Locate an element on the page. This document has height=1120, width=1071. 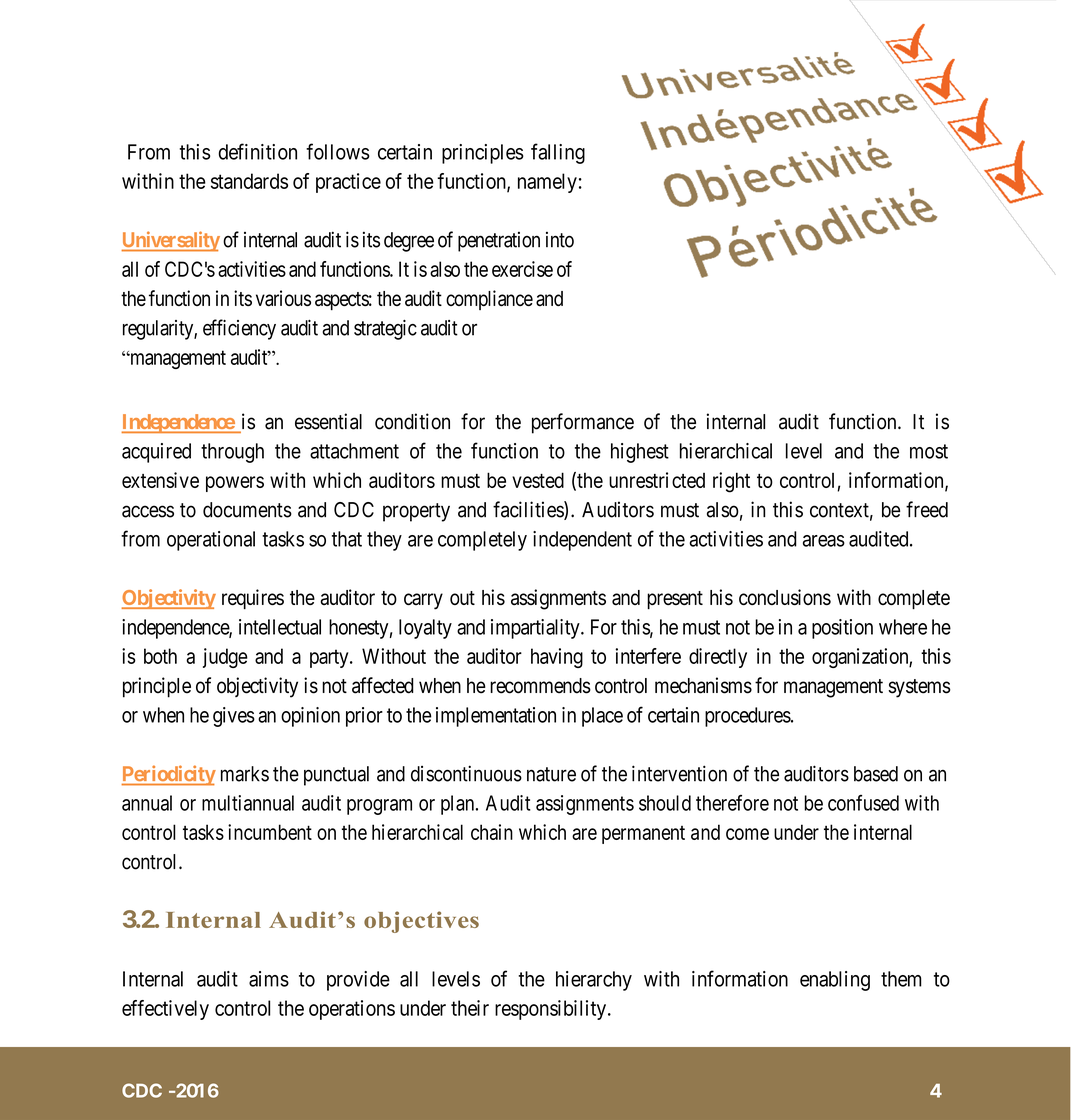
conclusions is located at coordinates (785, 597).
